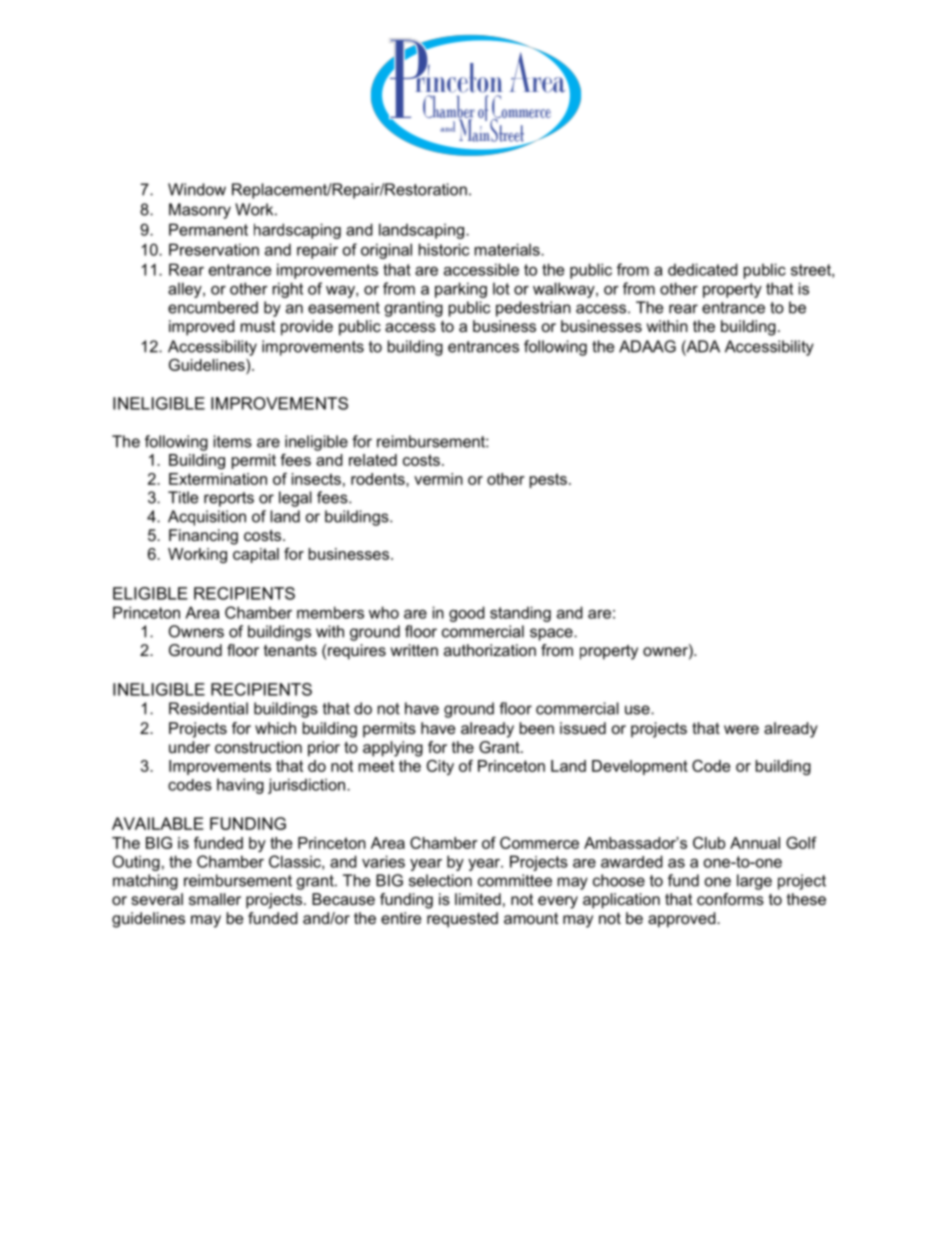 The width and height of the screenshot is (952, 1233). What do you see at coordinates (552, 634) in the screenshot?
I see `space` at bounding box center [552, 634].
